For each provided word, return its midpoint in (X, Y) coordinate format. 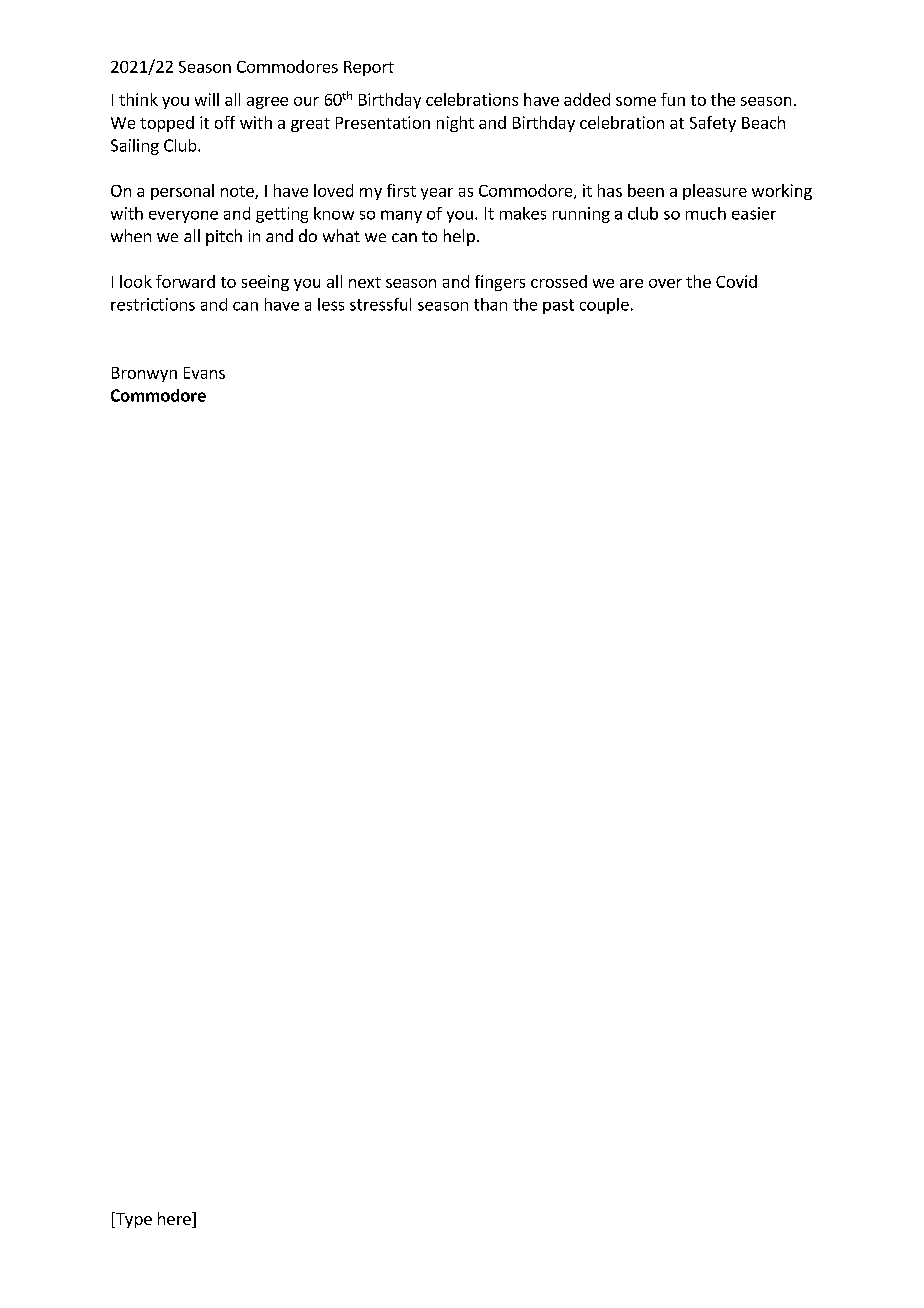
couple (604, 306)
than (490, 304)
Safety (713, 124)
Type (132, 1220)
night (455, 124)
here (175, 1220)
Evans (204, 373)
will (207, 99)
